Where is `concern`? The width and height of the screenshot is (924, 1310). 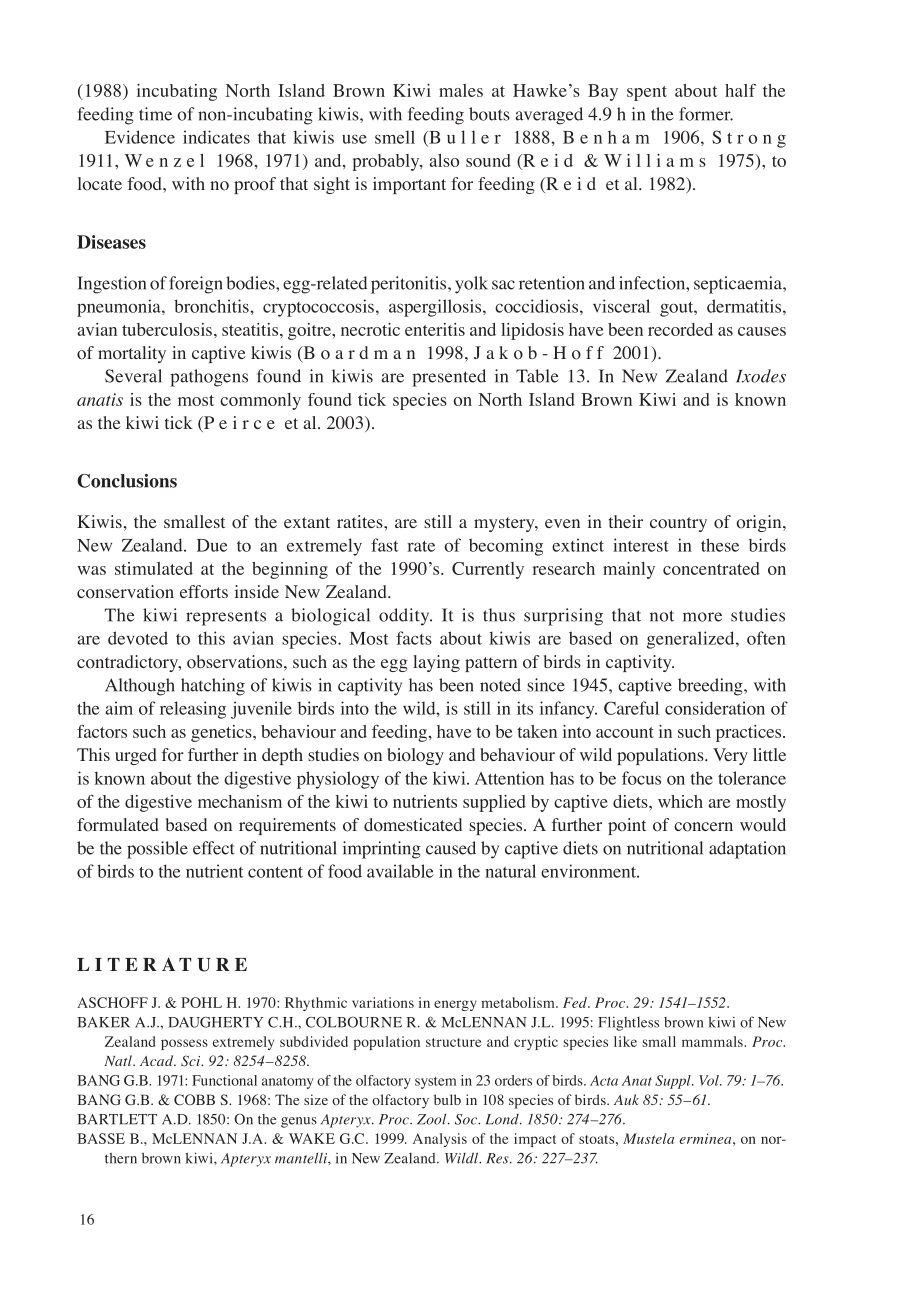 concern is located at coordinates (703, 827).
